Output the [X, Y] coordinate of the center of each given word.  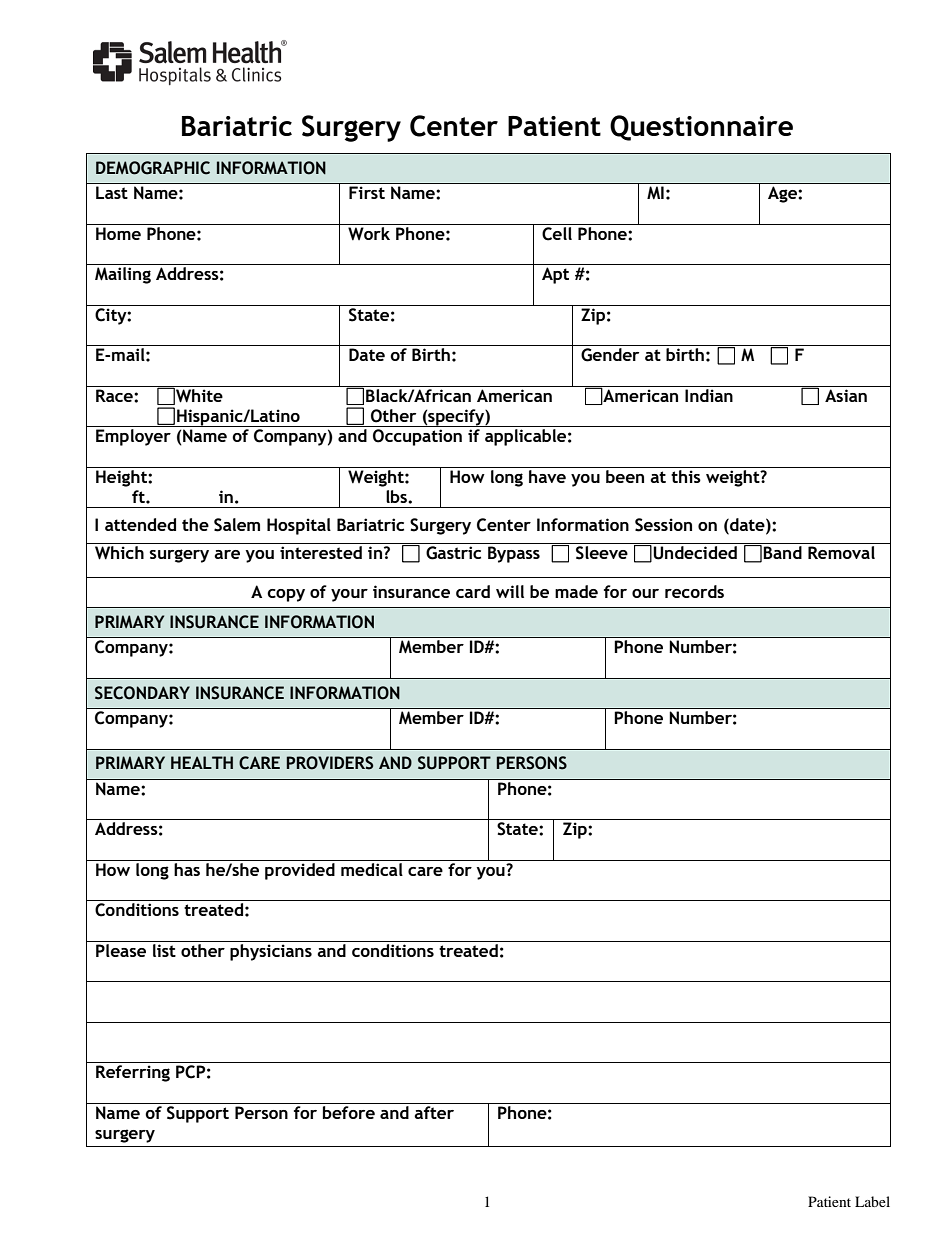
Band [782, 552]
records [694, 591]
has [187, 868]
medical [372, 868]
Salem [237, 525]
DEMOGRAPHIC [153, 168]
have [547, 476]
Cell [557, 232]
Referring [133, 1073]
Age [782, 194]
